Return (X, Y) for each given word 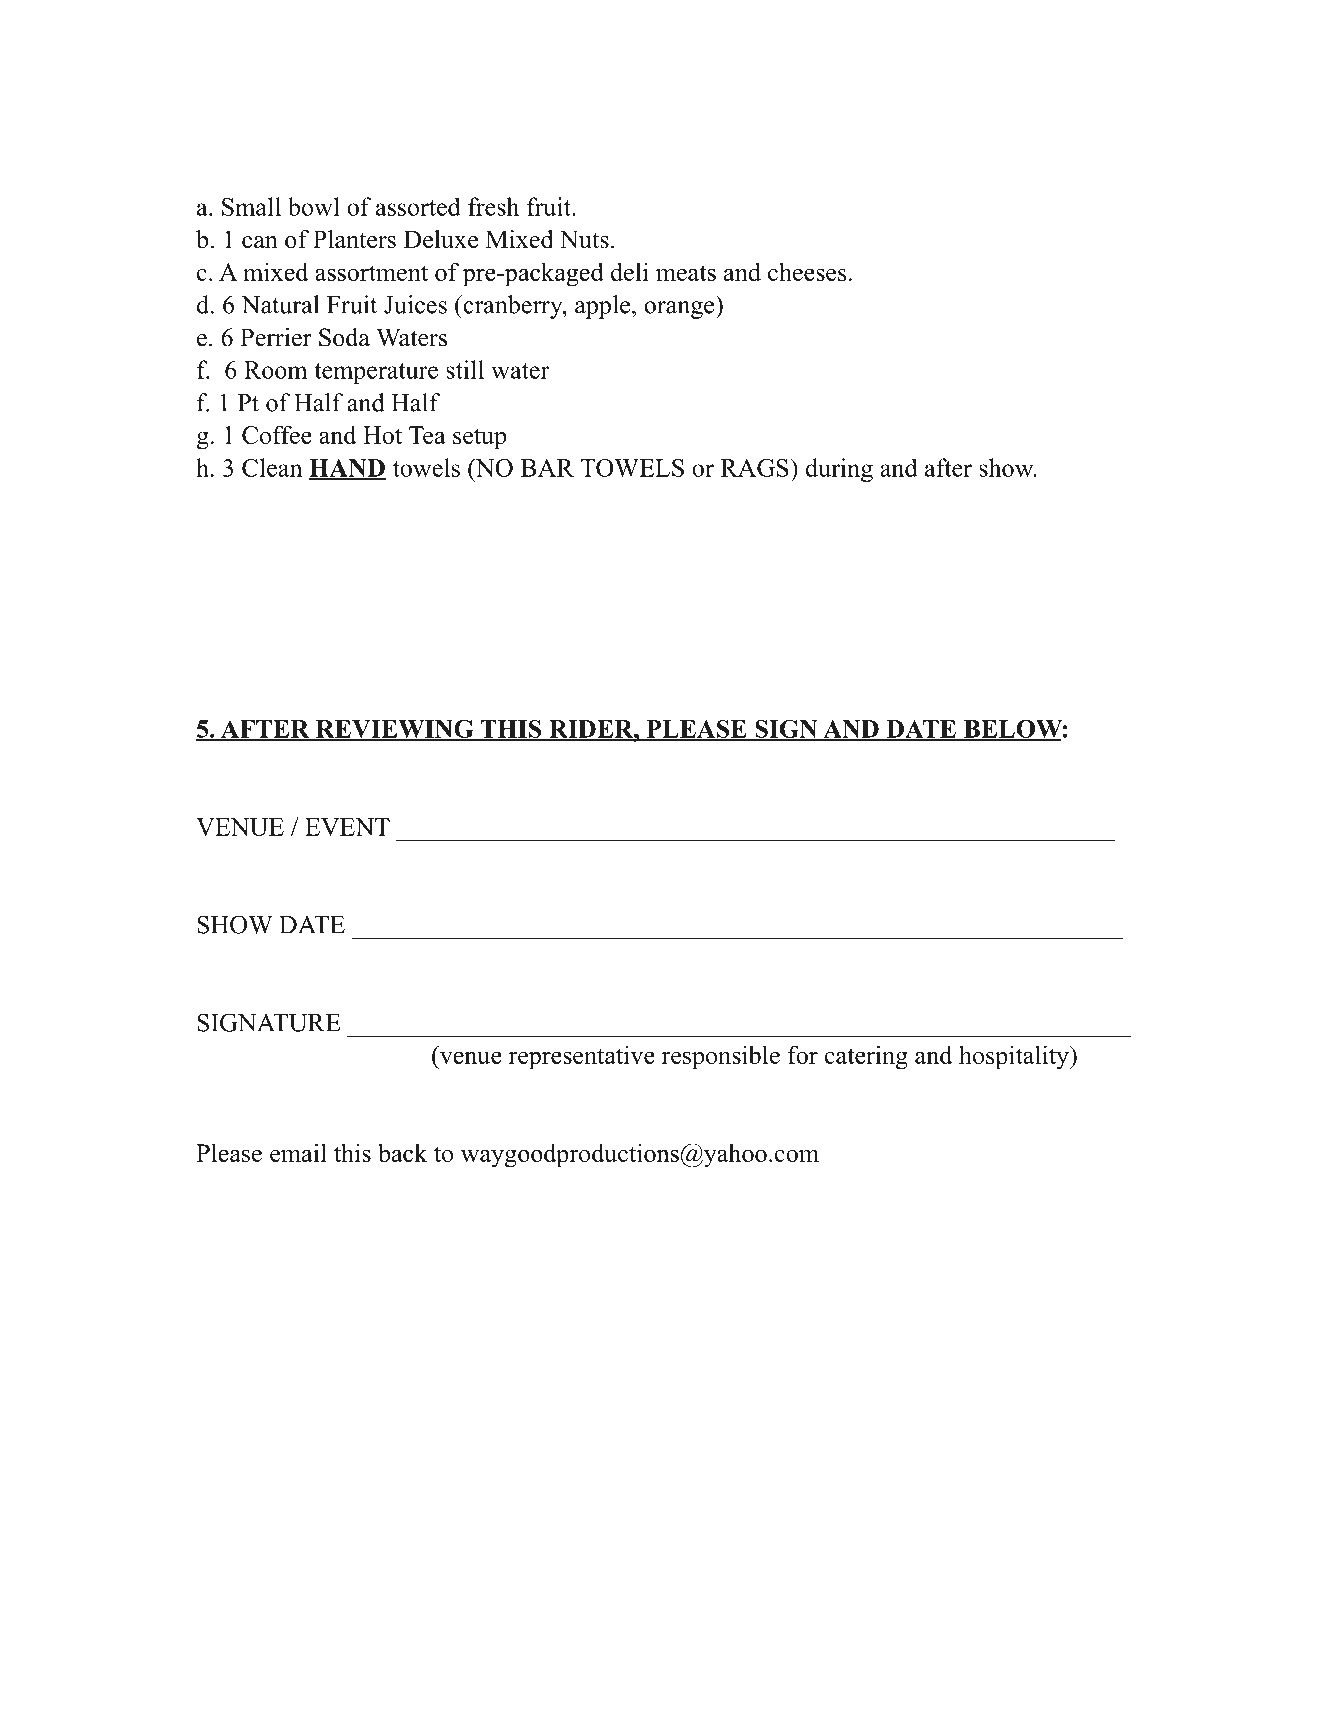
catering (866, 1057)
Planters (354, 239)
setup (479, 439)
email (298, 1152)
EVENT (347, 827)
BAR (547, 468)
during (839, 470)
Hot (382, 435)
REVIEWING (395, 730)
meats (686, 273)
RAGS (756, 467)
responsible (721, 1057)
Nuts (584, 239)
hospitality (1015, 1057)
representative (582, 1057)
